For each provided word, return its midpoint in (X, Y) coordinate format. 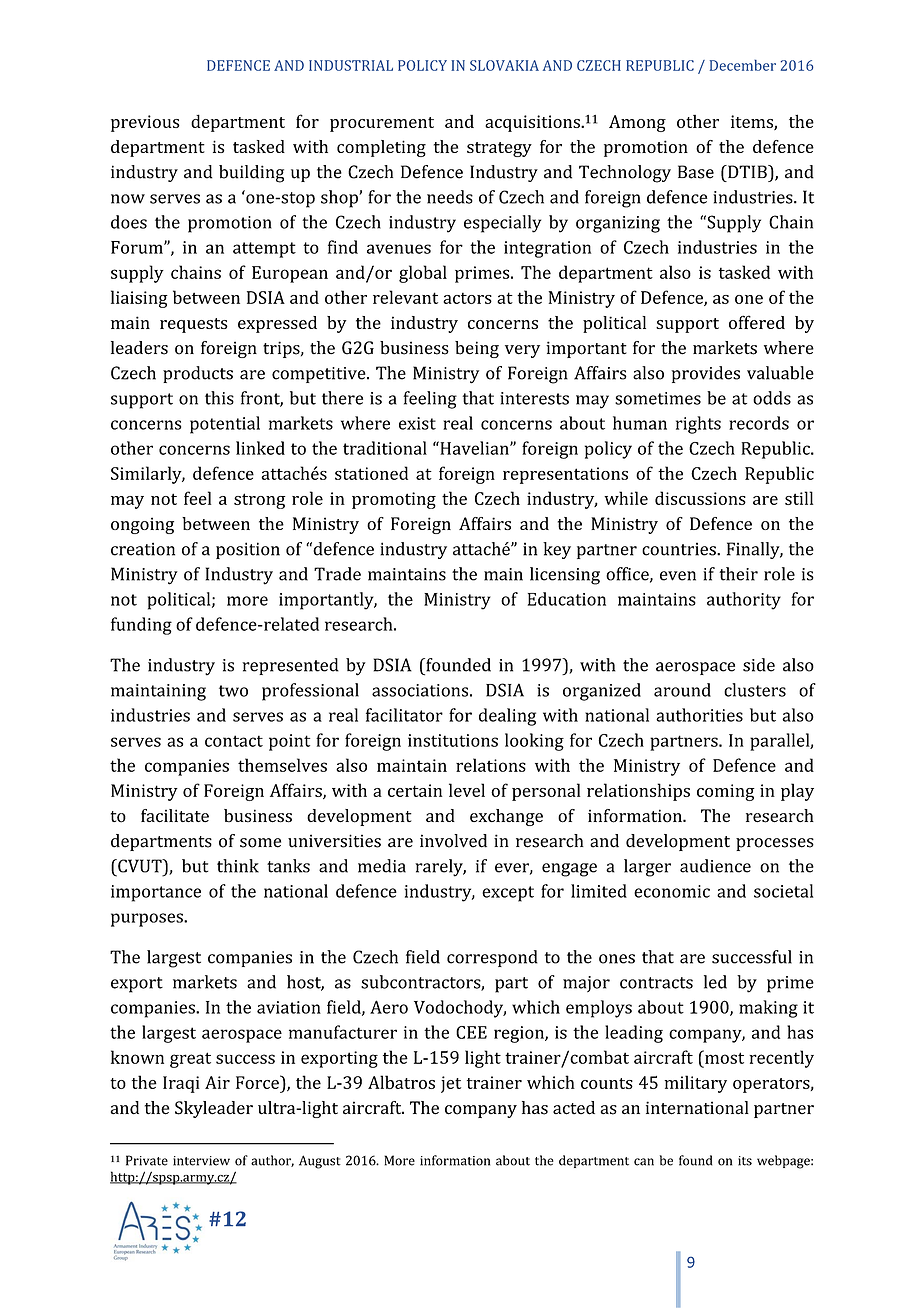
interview (201, 1161)
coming (726, 792)
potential (225, 425)
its (745, 1161)
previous (145, 123)
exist (417, 423)
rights (698, 425)
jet (451, 1084)
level (467, 790)
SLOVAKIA (504, 65)
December (743, 65)
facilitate (175, 816)
